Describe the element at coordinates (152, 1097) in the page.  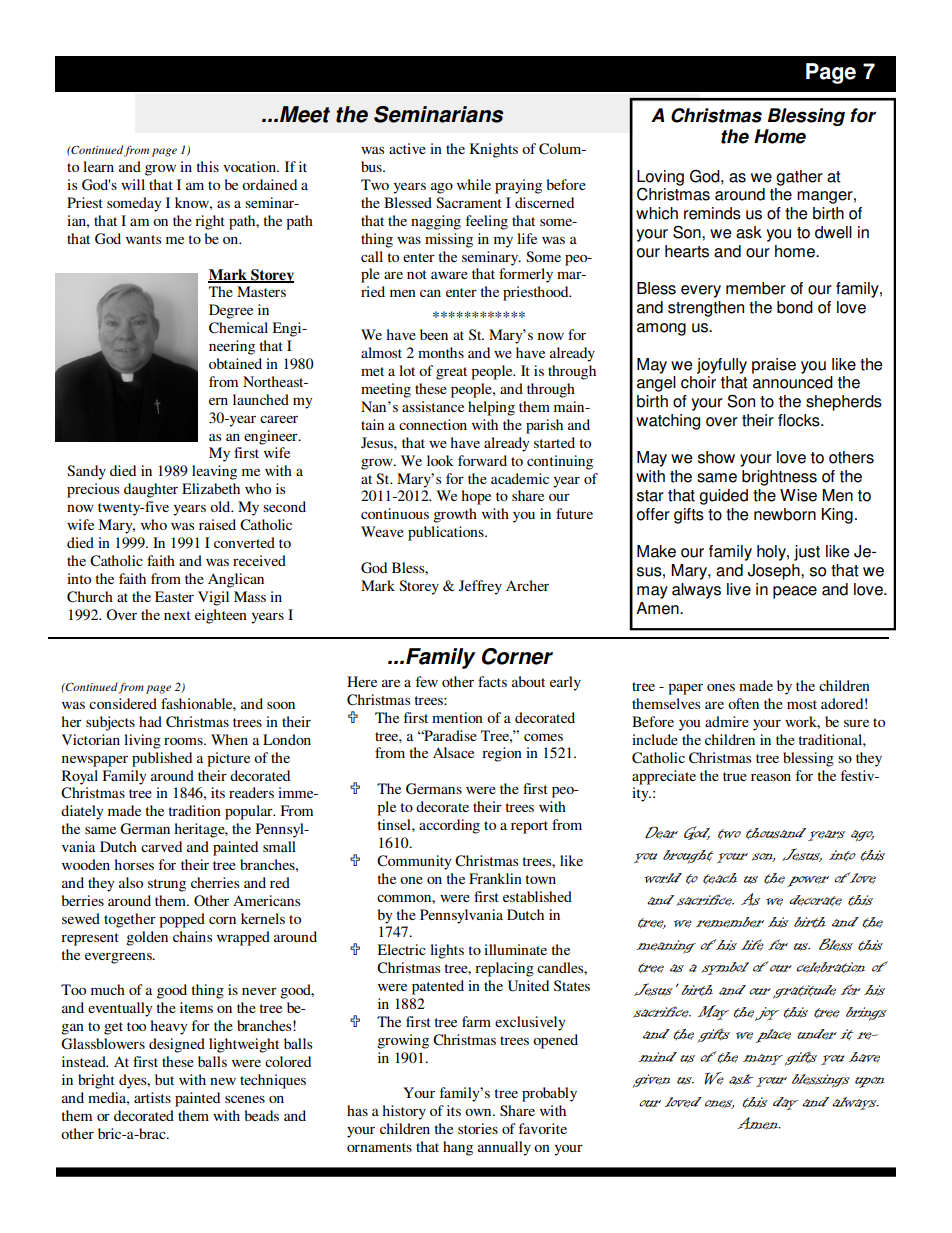
I see `artists` at that location.
